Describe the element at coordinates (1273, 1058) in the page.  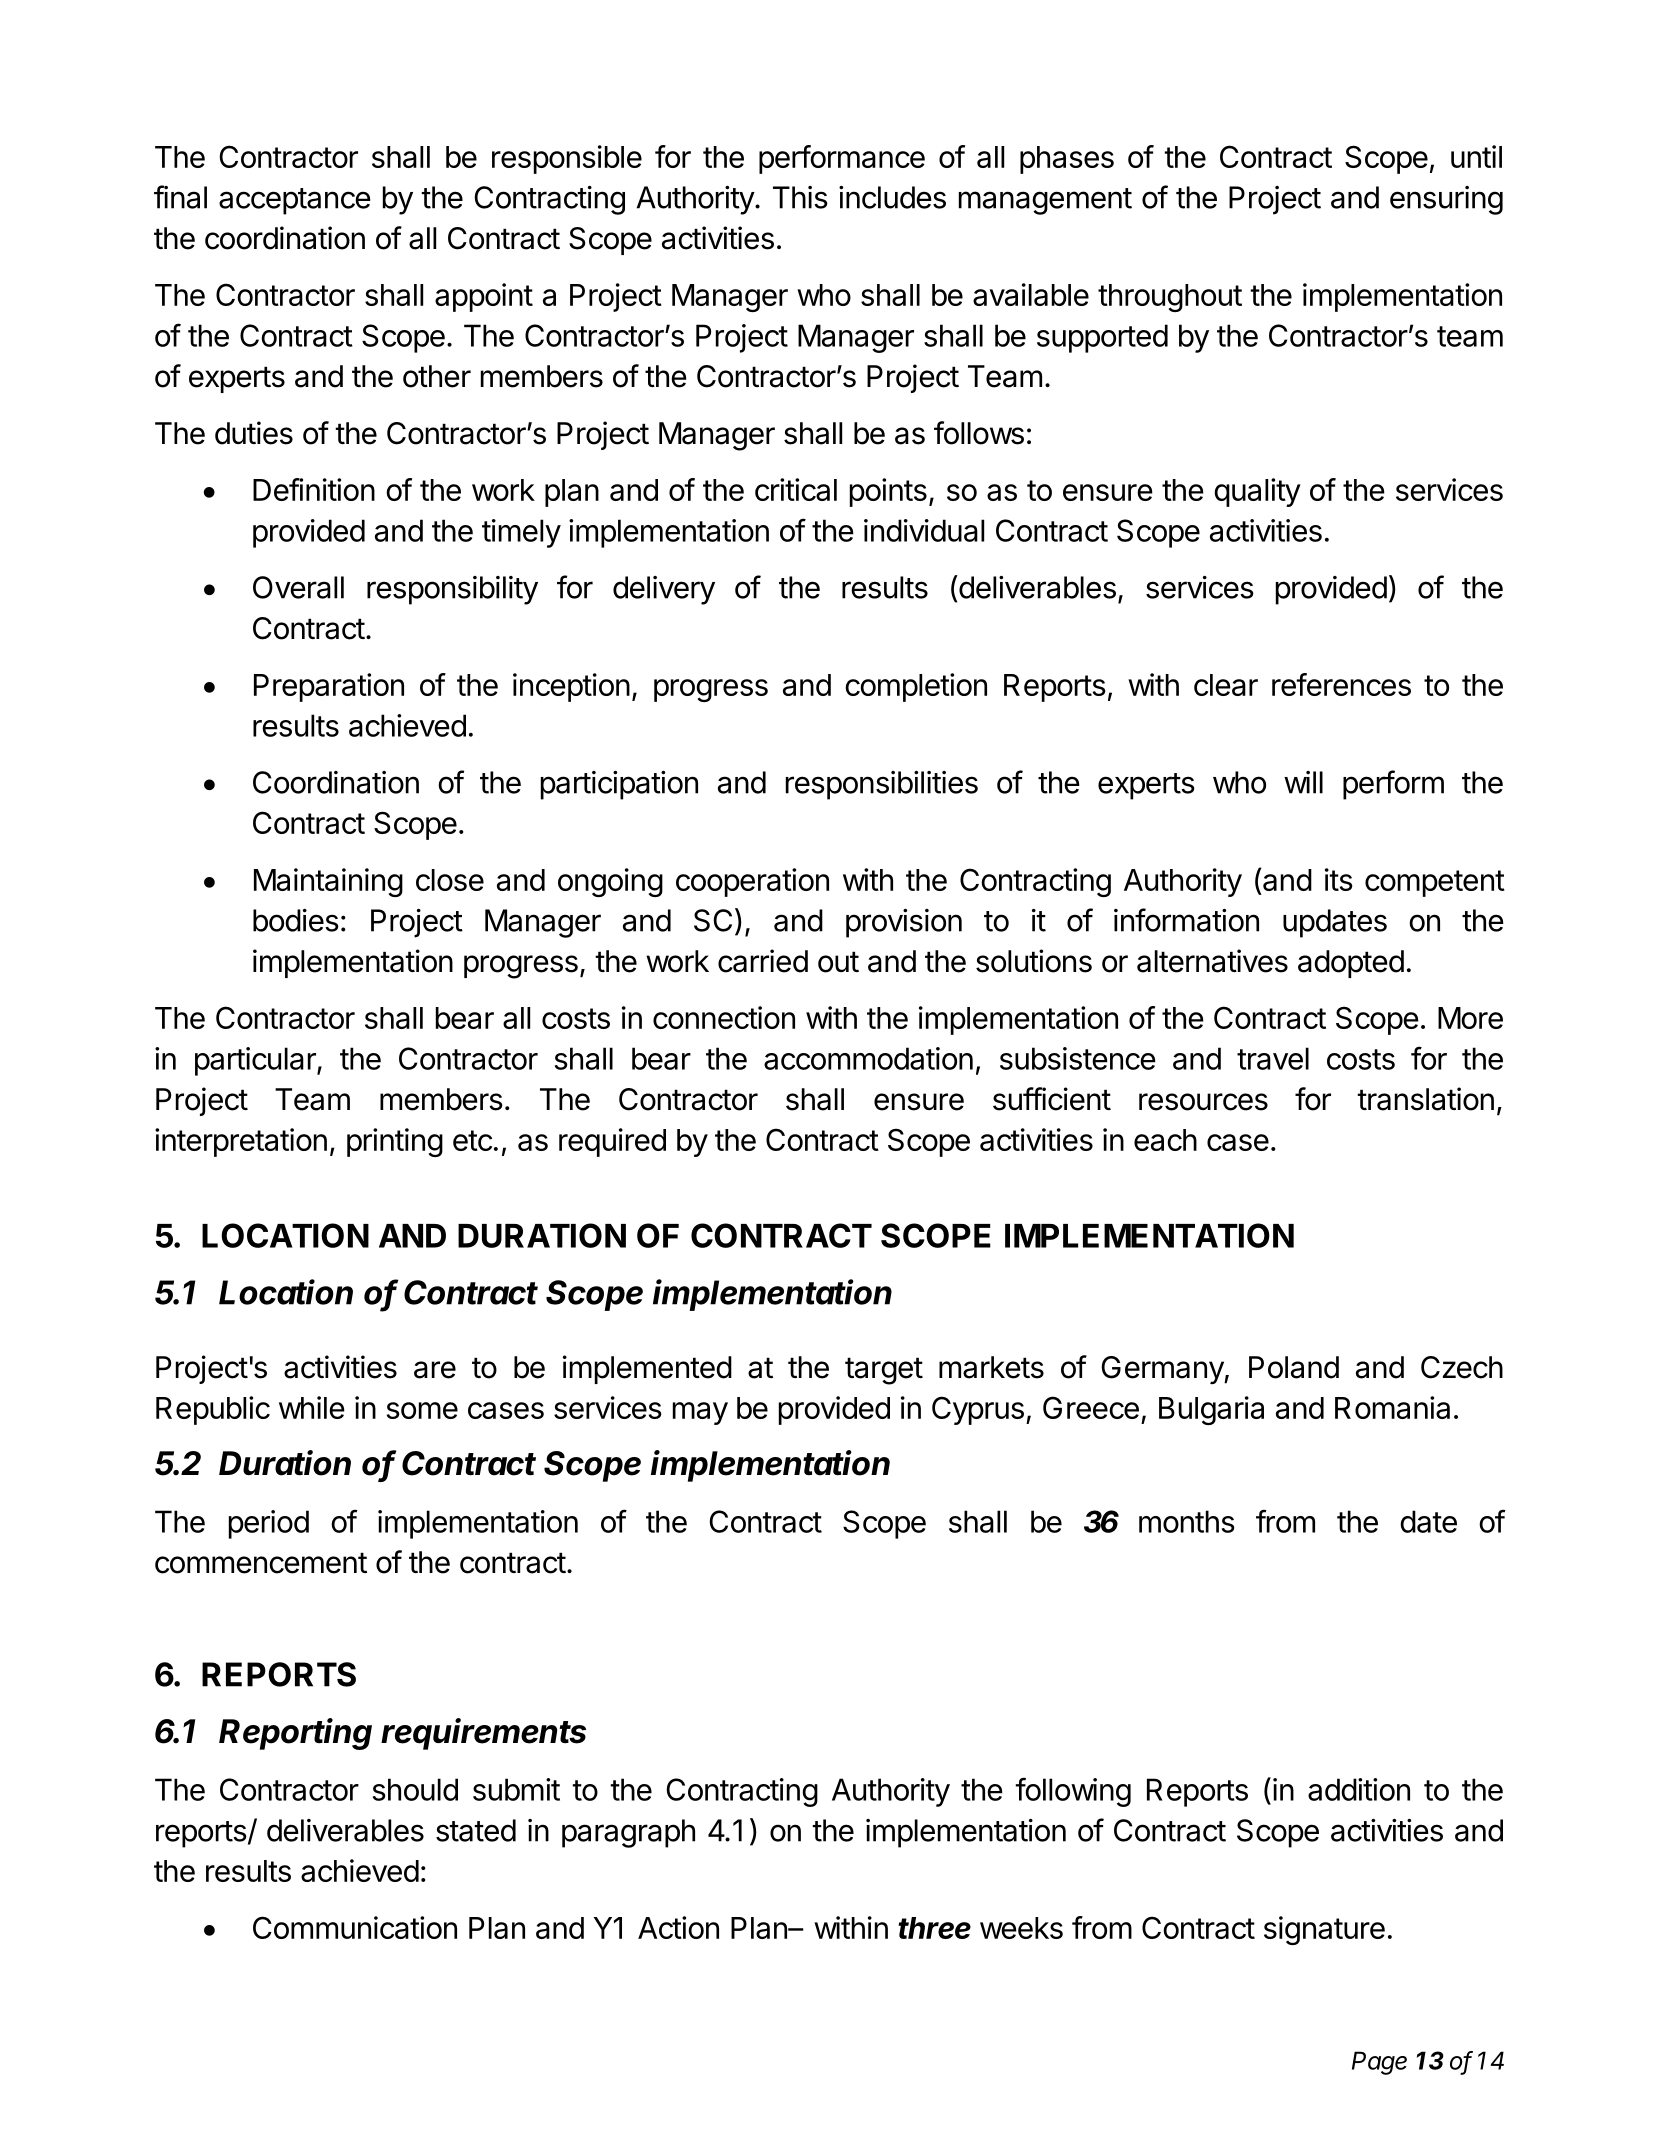
I see `travel` at that location.
